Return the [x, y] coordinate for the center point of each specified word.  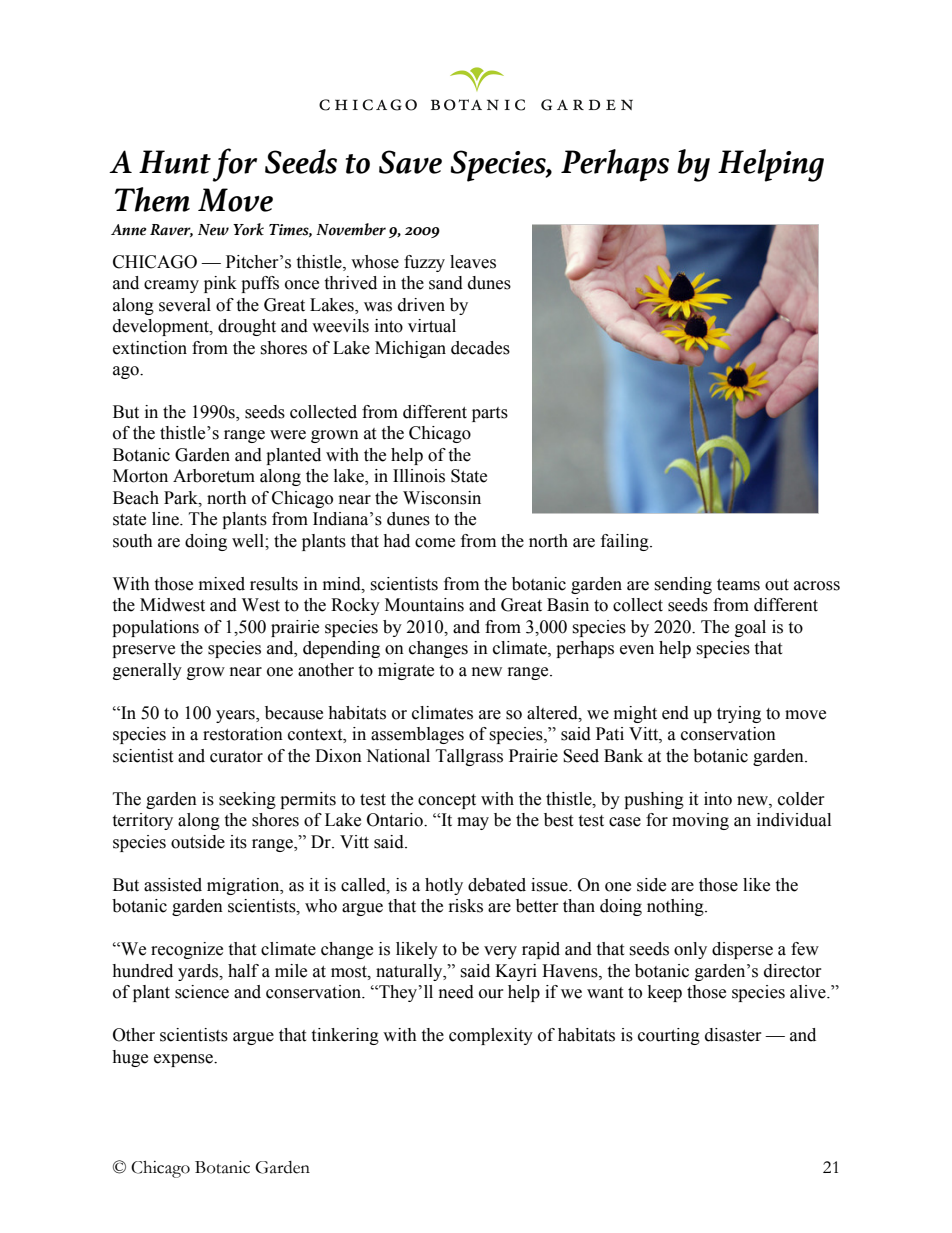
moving [700, 821]
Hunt [175, 162]
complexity [491, 1036]
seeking [247, 800]
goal [750, 628]
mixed [222, 584]
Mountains [424, 605]
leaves [473, 262]
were [288, 435]
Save [410, 162]
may [473, 823]
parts [490, 414]
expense [184, 1060]
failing [626, 542]
